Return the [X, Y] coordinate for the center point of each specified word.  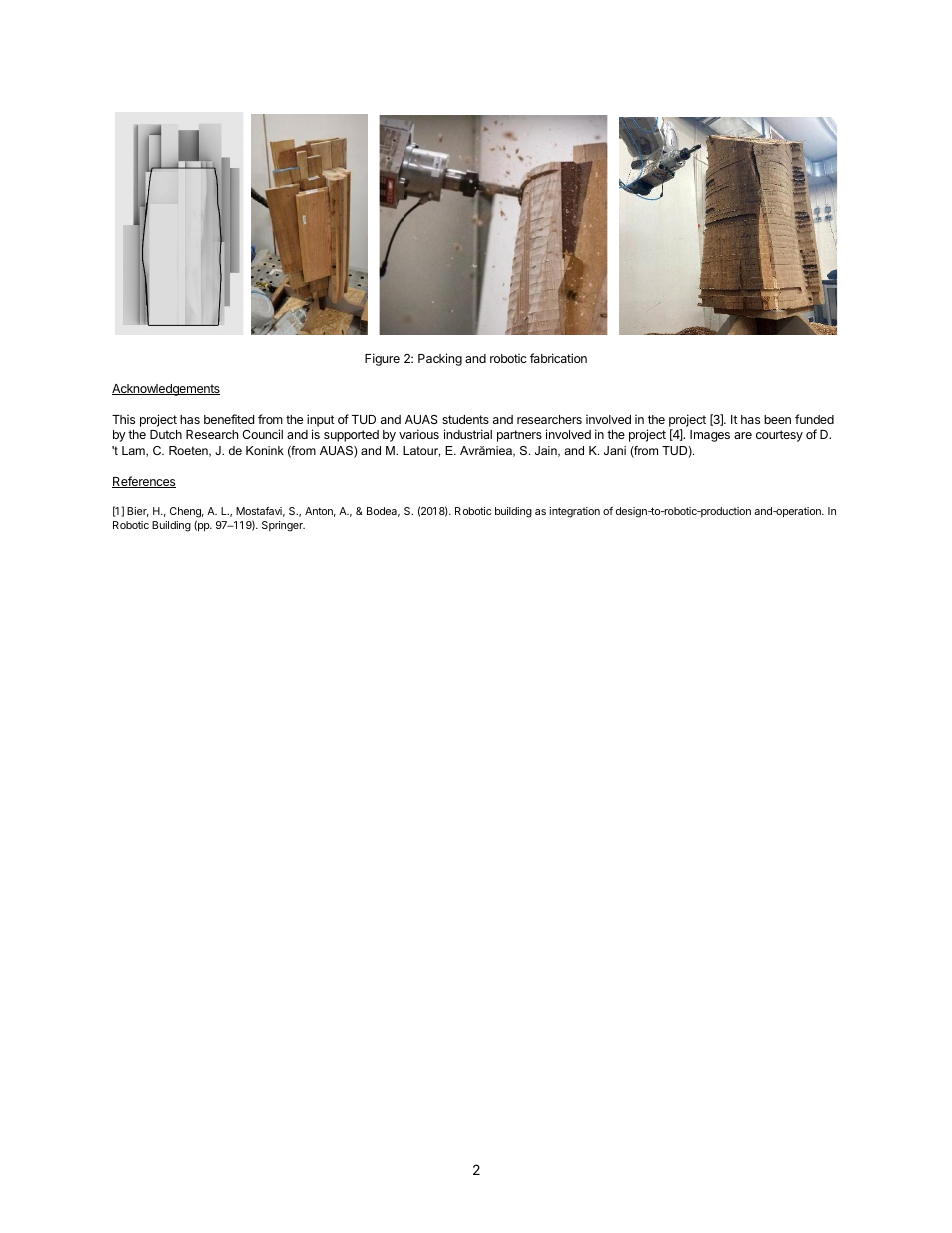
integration [574, 512]
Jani [615, 450]
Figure [382, 359]
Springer [283, 526]
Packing [440, 359]
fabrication [558, 358]
